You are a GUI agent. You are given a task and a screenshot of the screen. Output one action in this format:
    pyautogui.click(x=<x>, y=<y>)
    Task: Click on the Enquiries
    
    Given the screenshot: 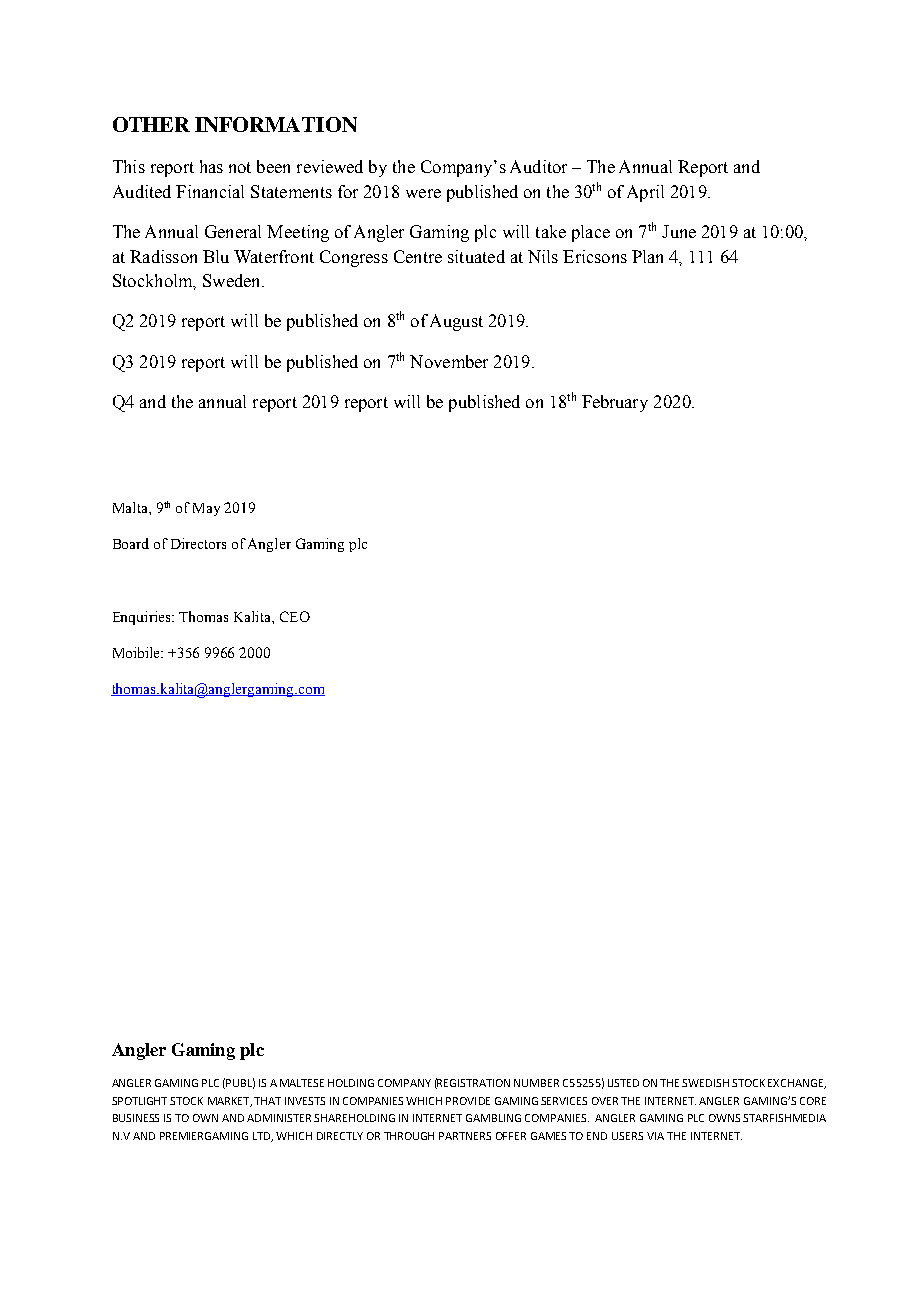 What is the action you would take?
    pyautogui.click(x=143, y=618)
